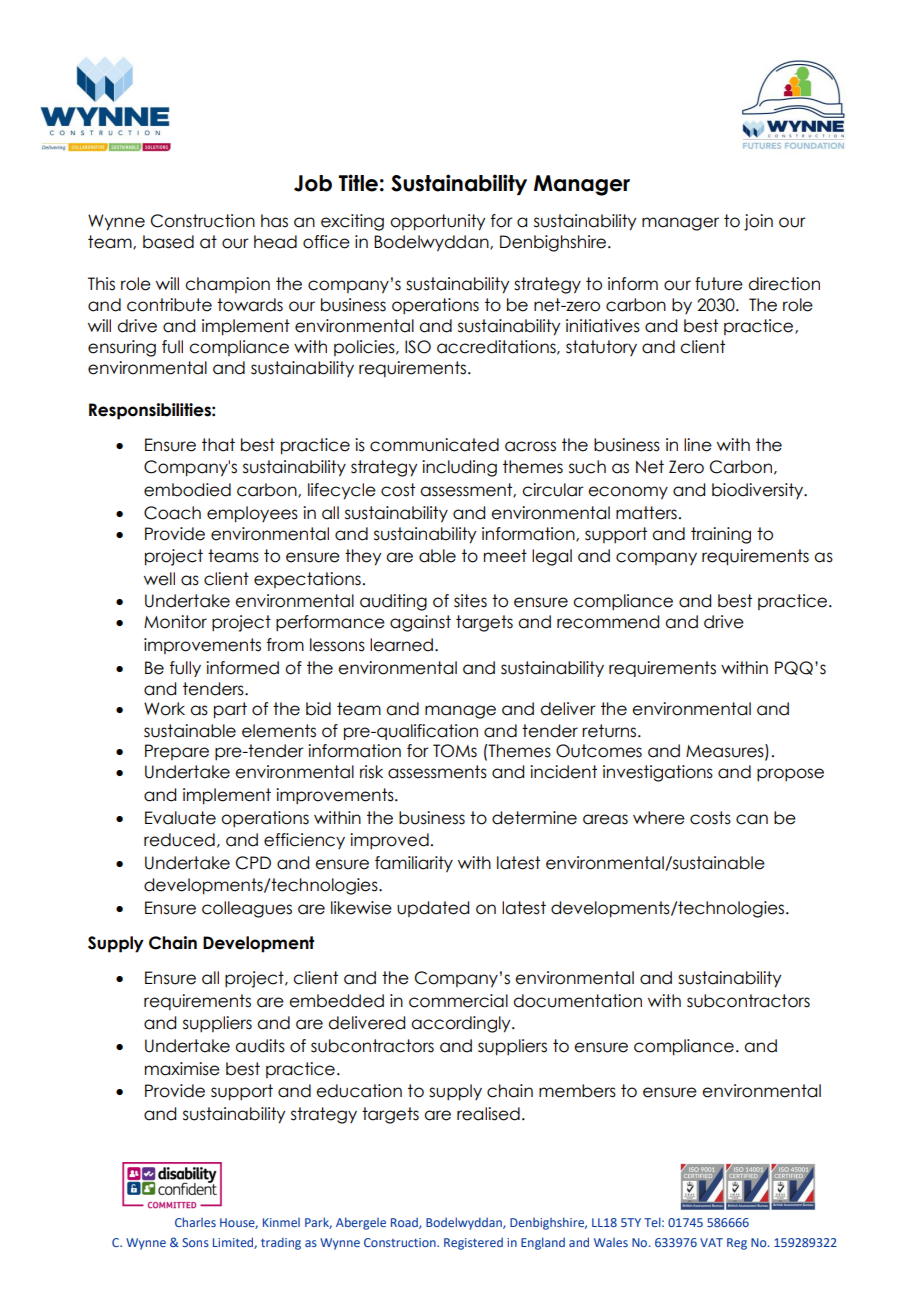 The width and height of the screenshot is (924, 1308). What do you see at coordinates (437, 222) in the screenshot?
I see `opportunity` at bounding box center [437, 222].
